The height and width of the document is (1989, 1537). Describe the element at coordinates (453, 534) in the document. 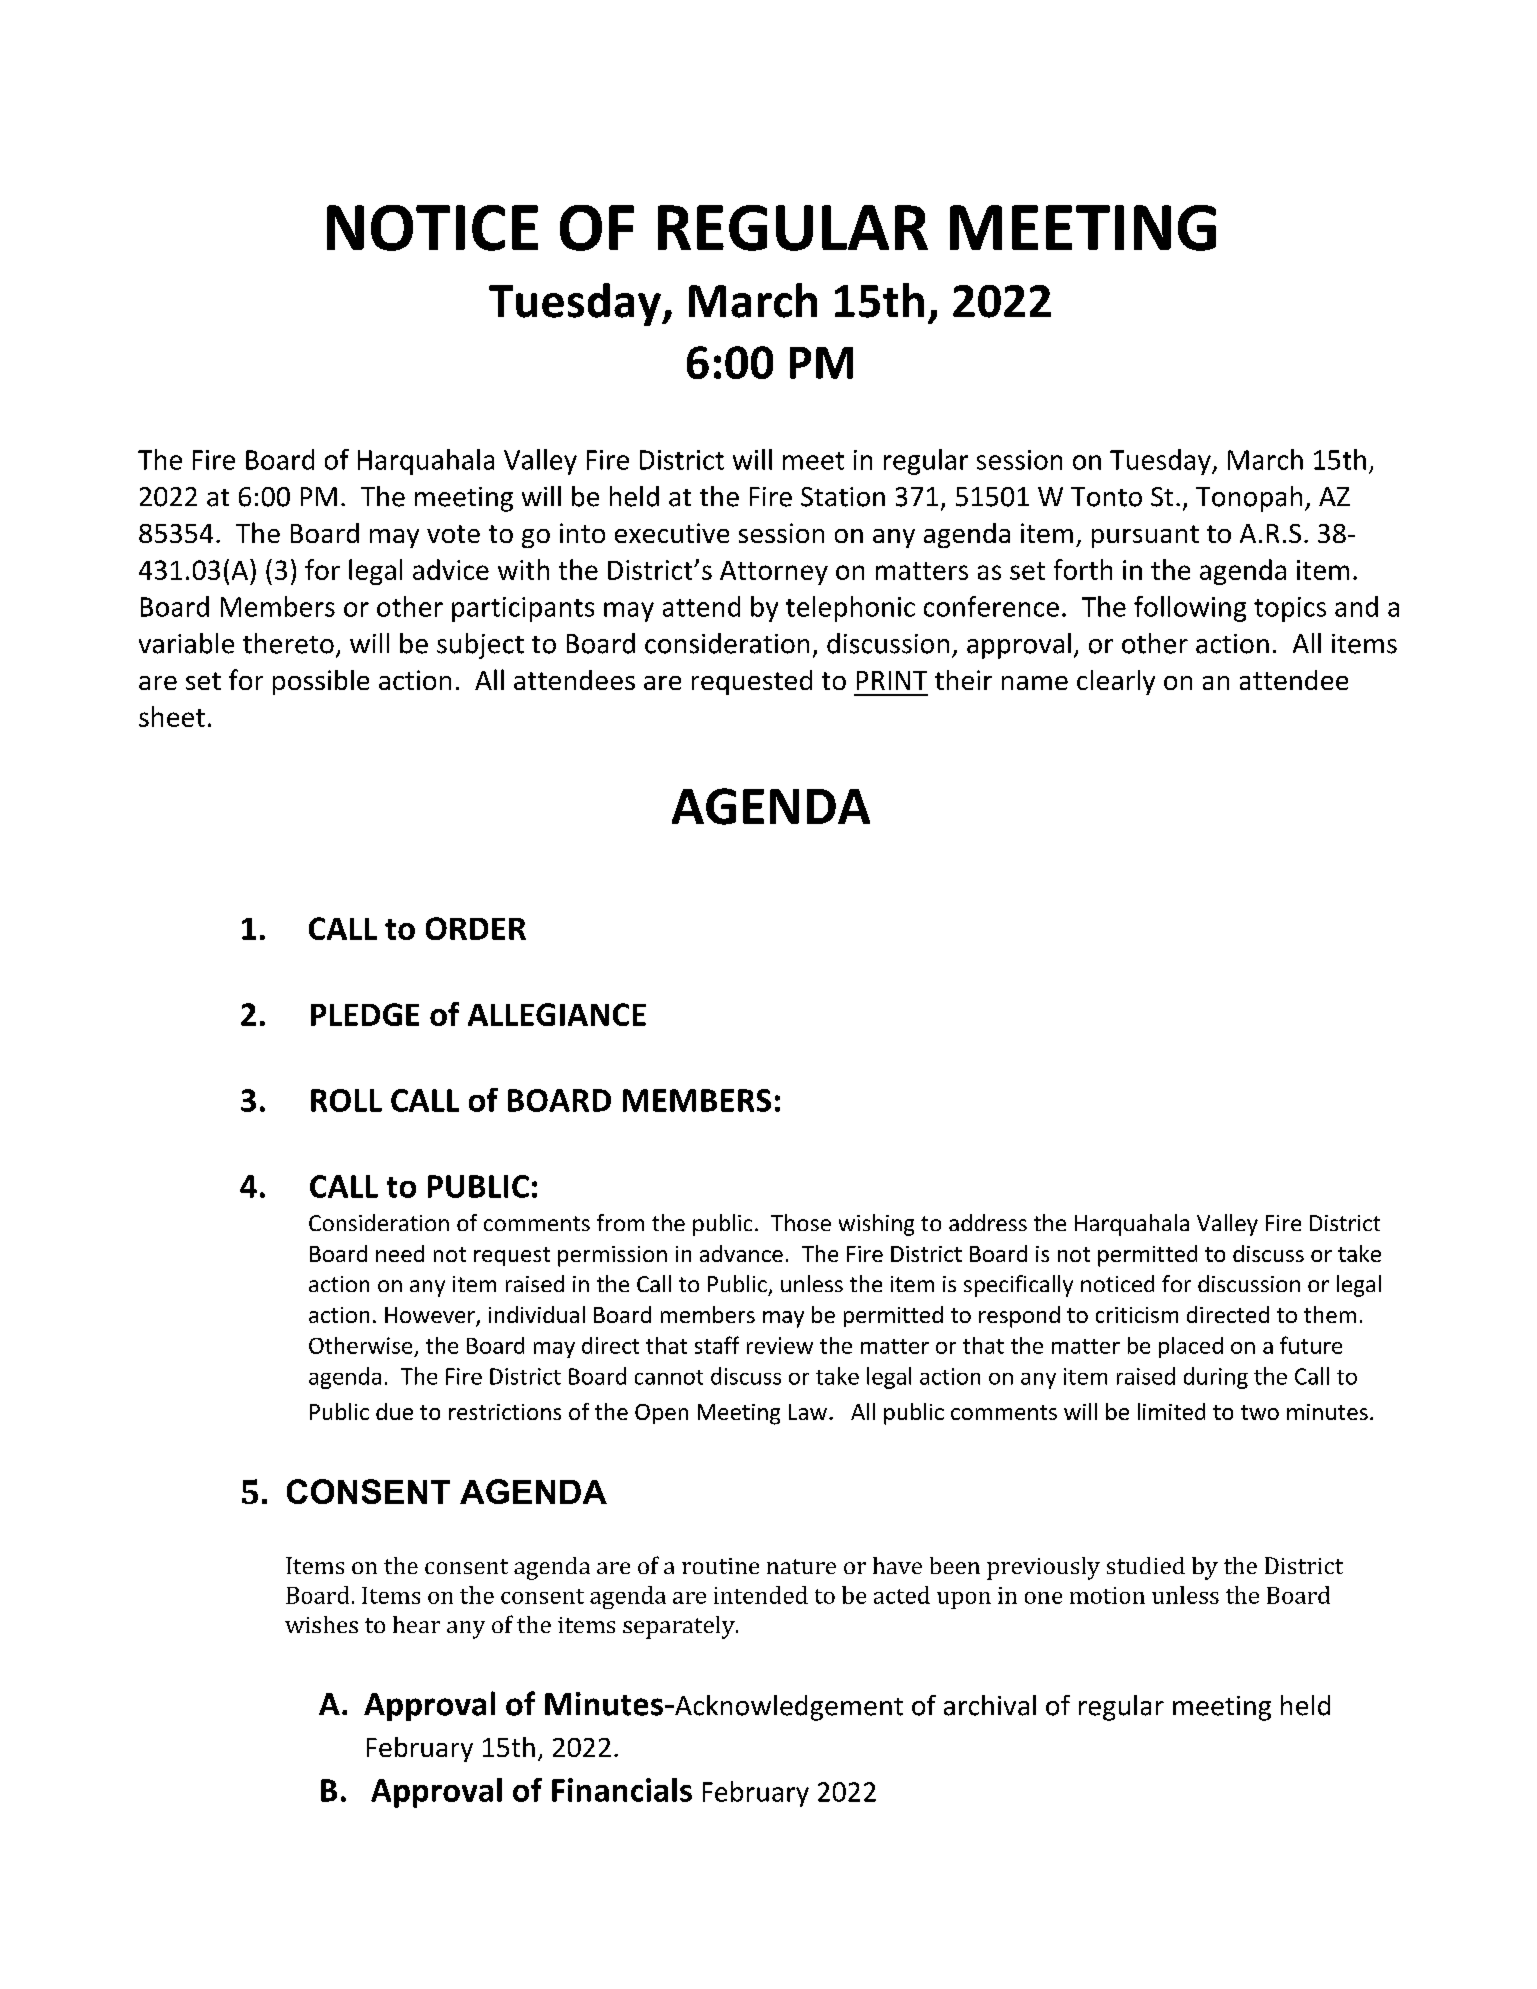

I see `vote` at that location.
